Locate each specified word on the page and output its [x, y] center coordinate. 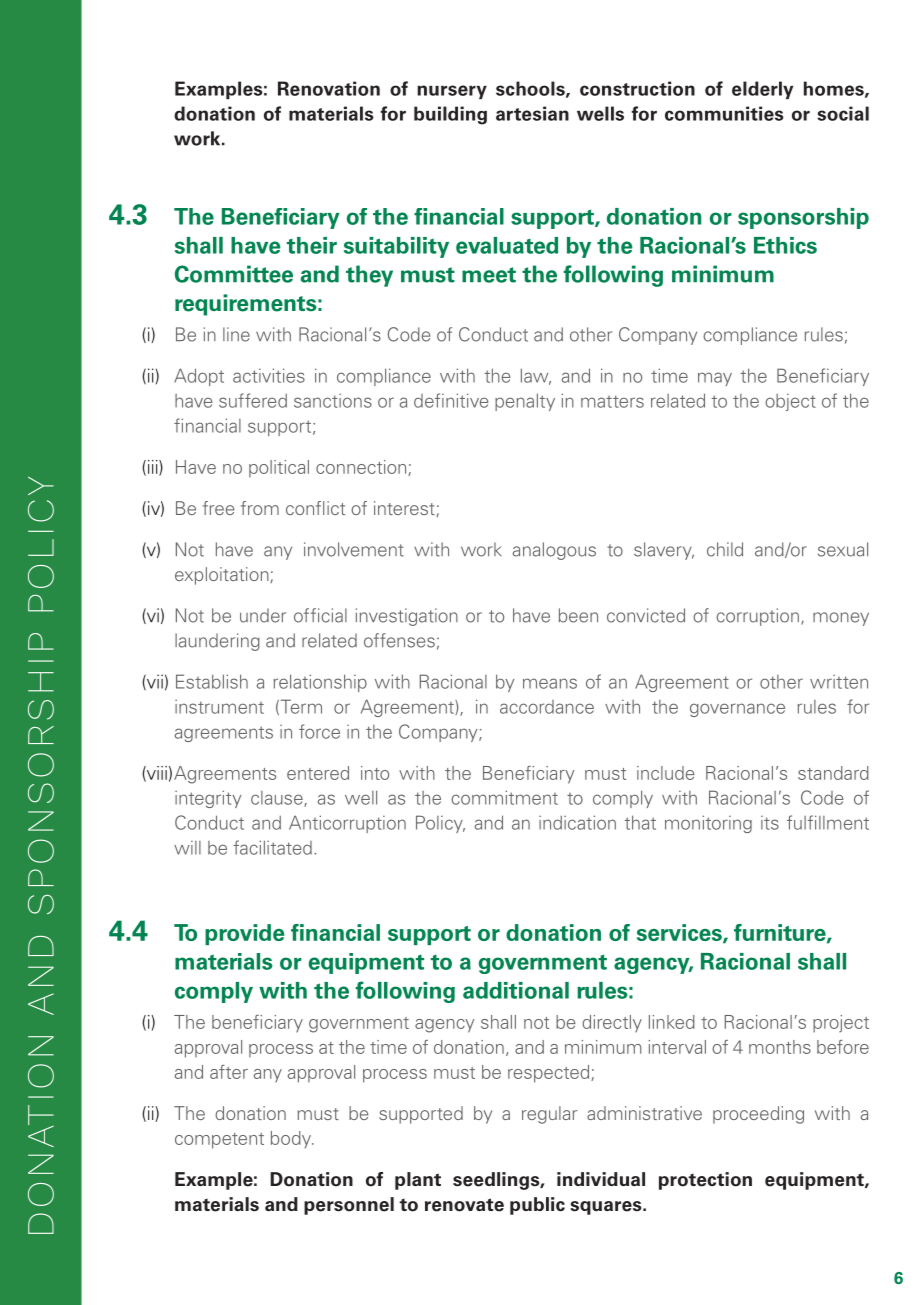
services [680, 934]
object [790, 402]
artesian [532, 113]
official [320, 615]
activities [269, 375]
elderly [762, 90]
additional [516, 990]
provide [244, 934]
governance [737, 710]
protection [705, 1181]
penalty [525, 402]
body [292, 1140]
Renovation [329, 88]
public [537, 1206]
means [550, 683]
